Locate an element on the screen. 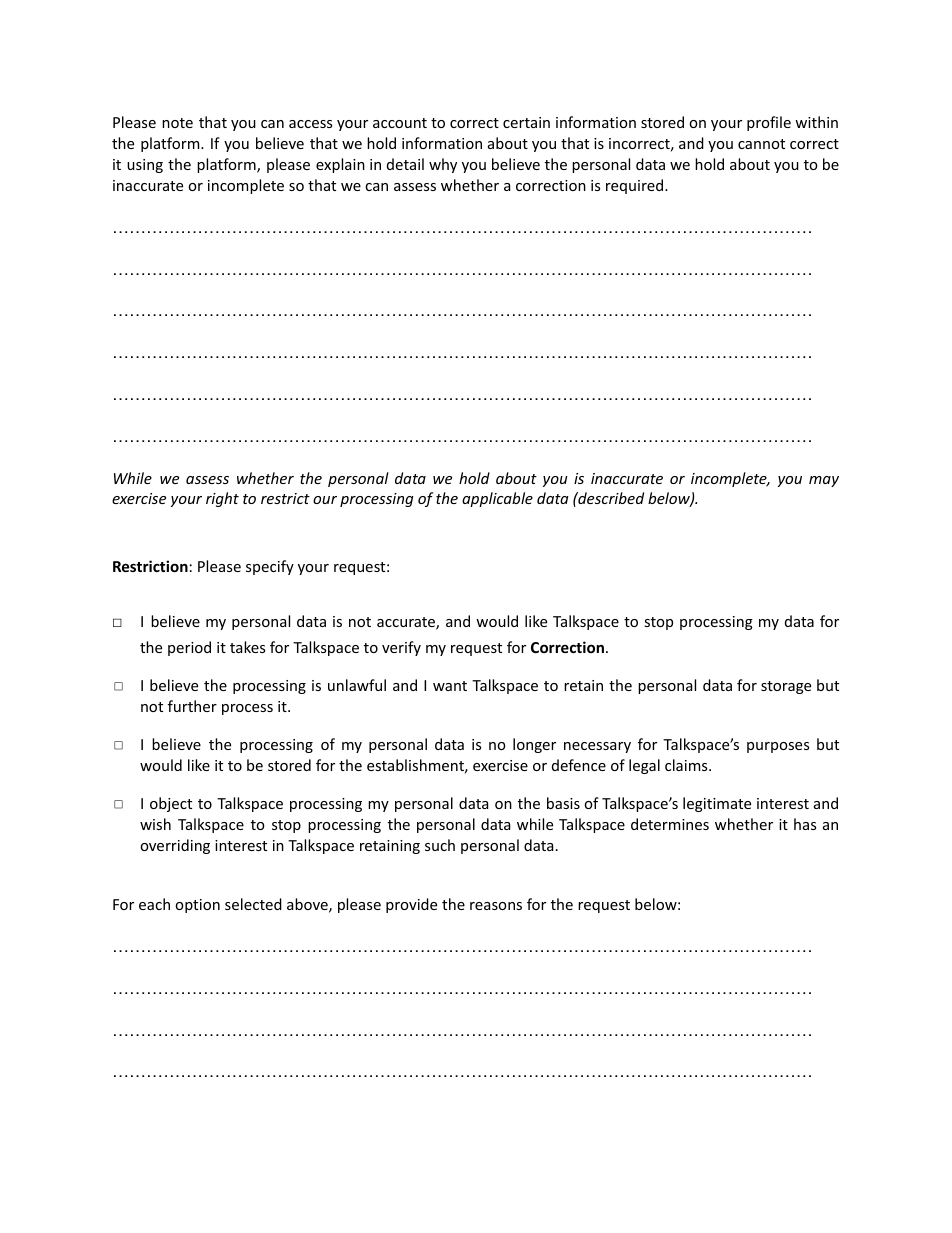 This screenshot has width=952, height=1233. reasons is located at coordinates (496, 906).
